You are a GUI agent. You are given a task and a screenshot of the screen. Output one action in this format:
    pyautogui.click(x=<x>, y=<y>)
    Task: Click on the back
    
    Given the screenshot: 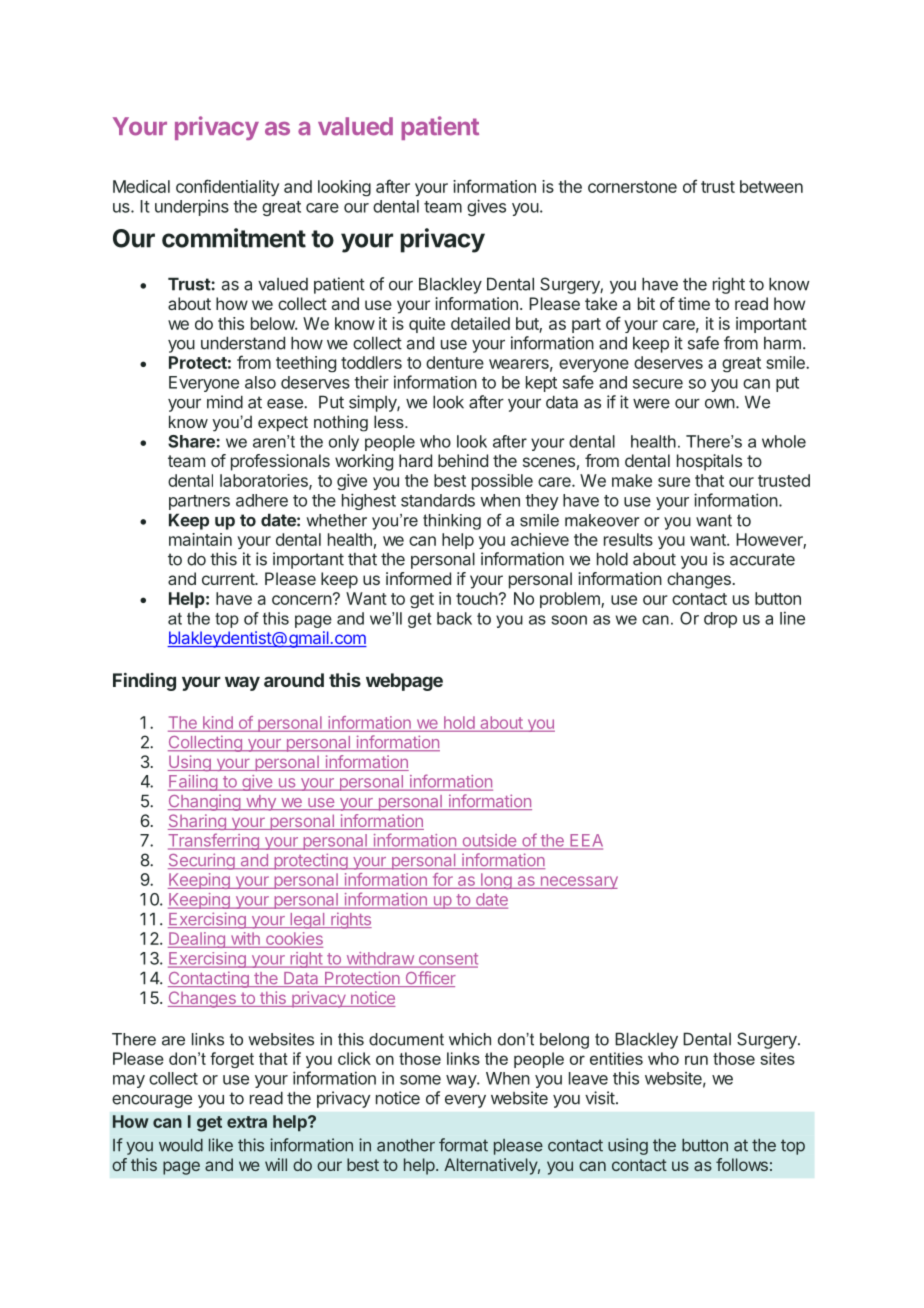 What is the action you would take?
    pyautogui.click(x=454, y=618)
